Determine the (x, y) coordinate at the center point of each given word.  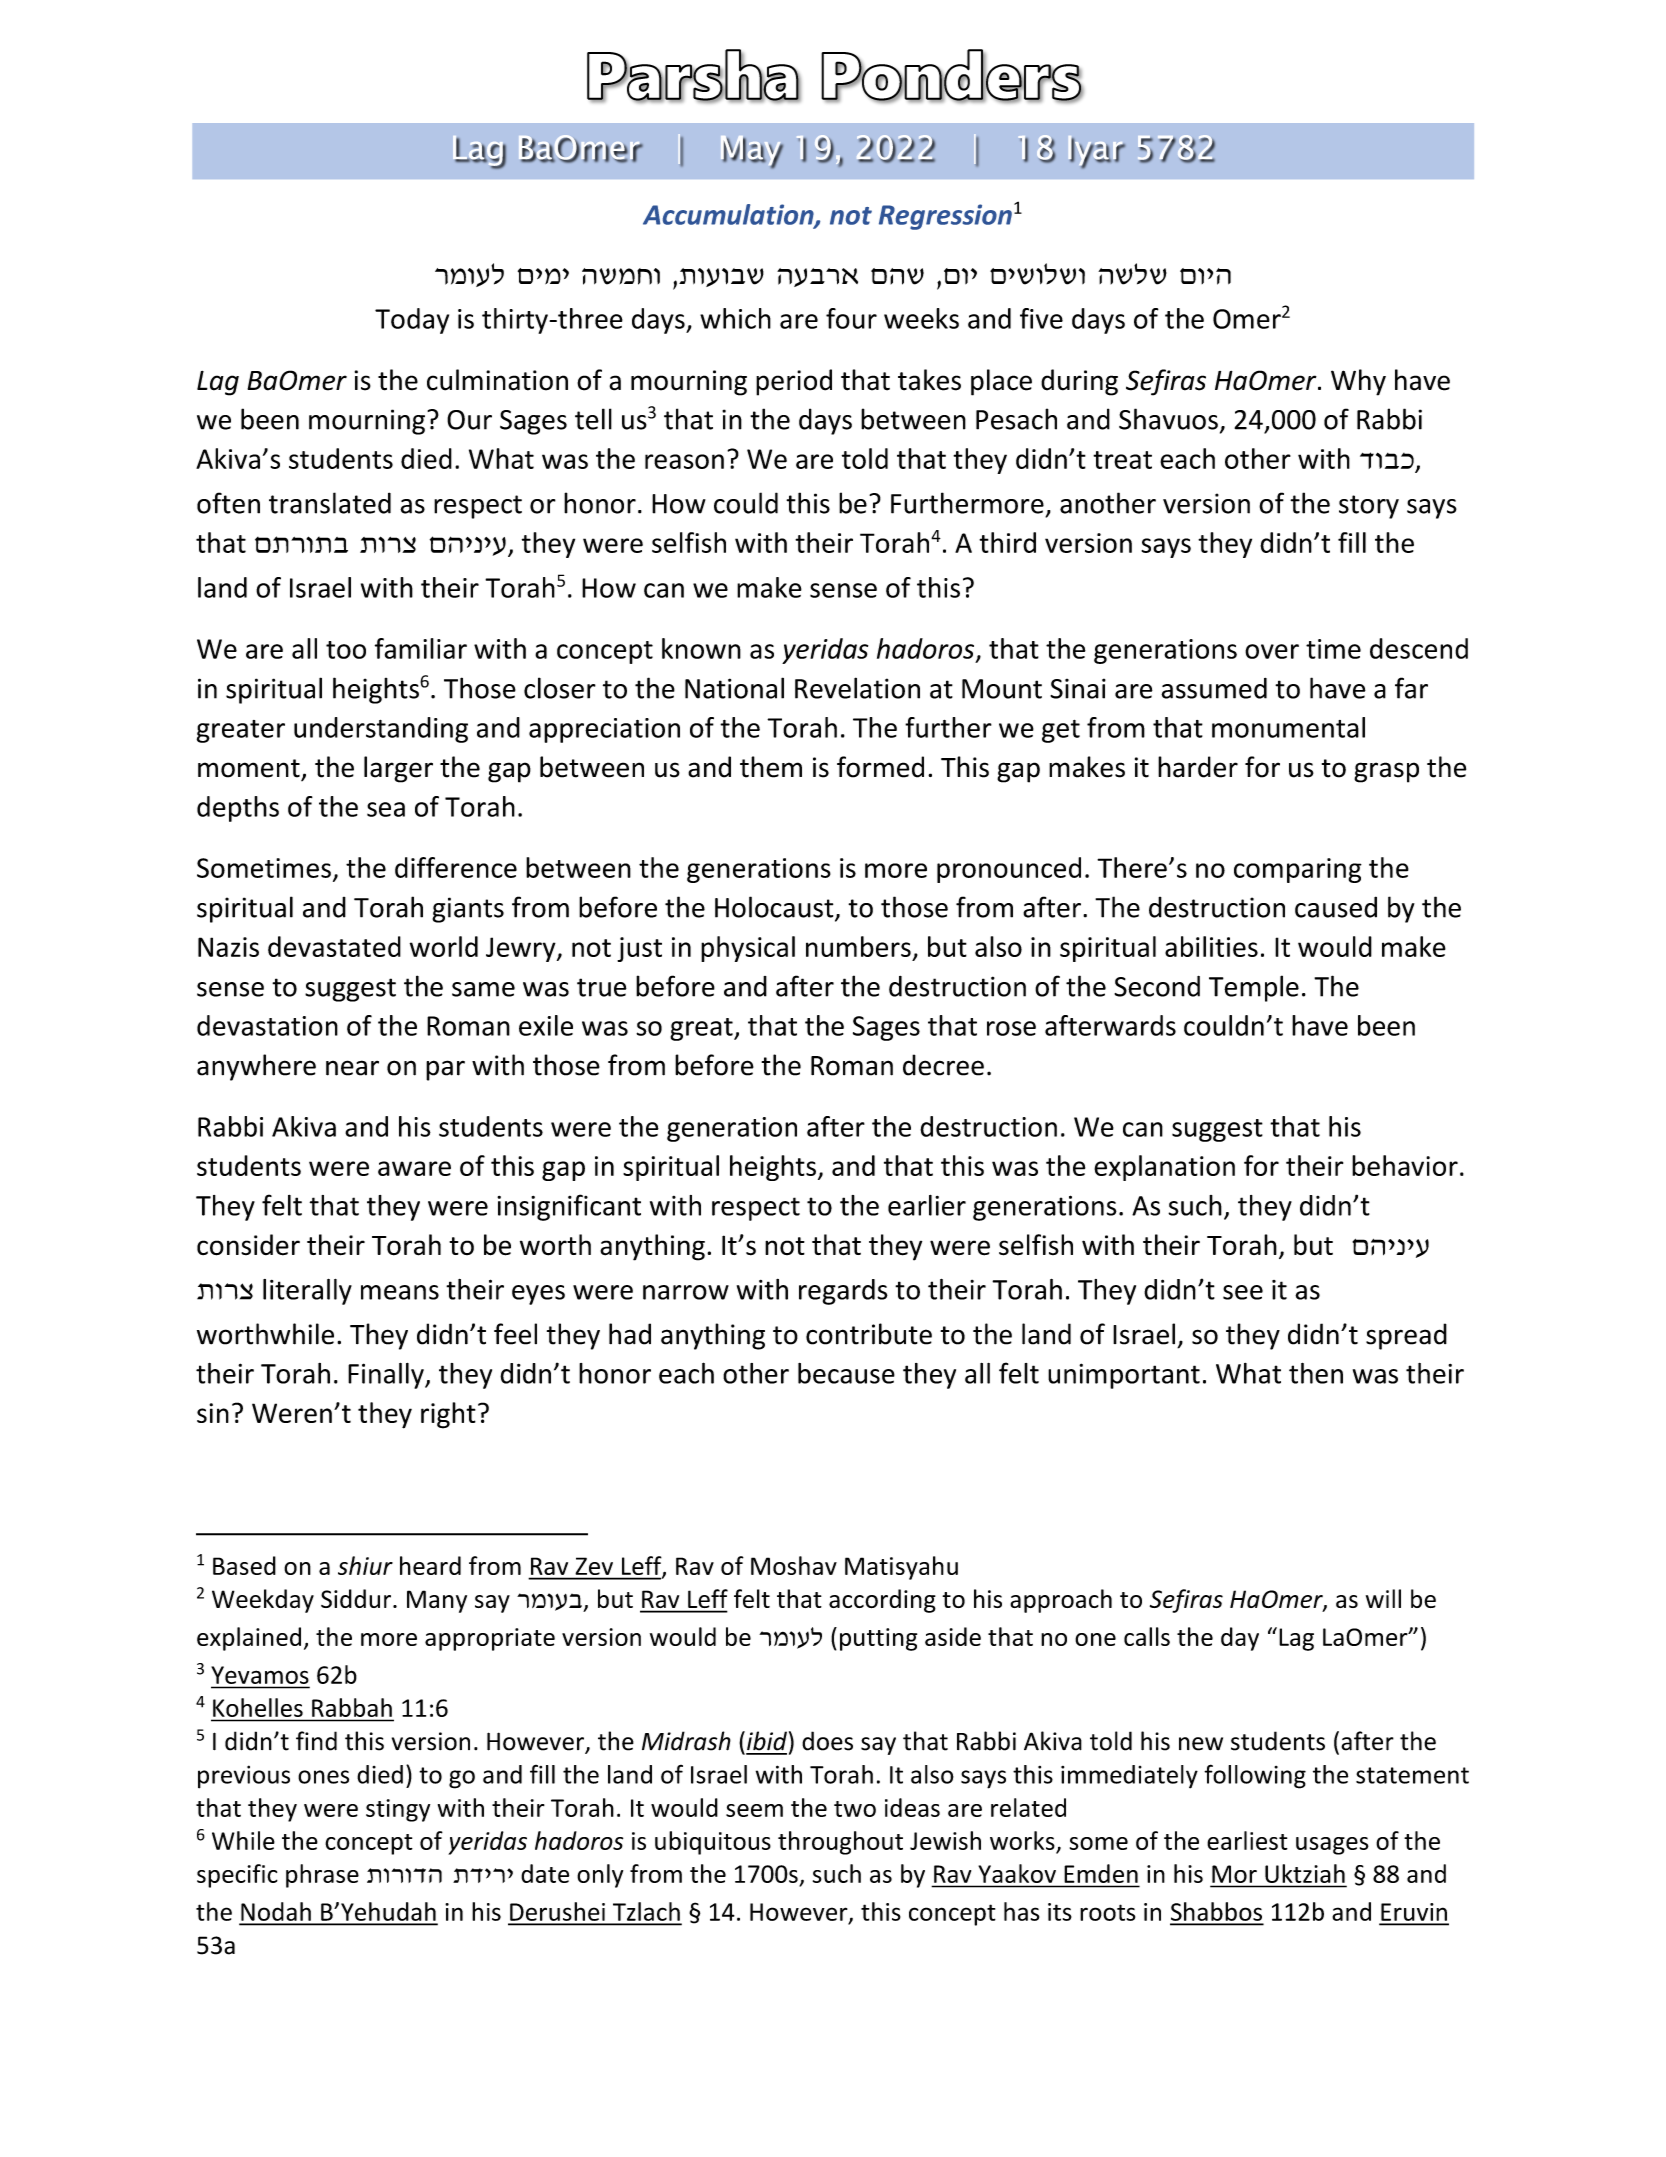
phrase (322, 1876)
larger (398, 769)
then (1316, 1373)
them (771, 767)
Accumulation (729, 215)
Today (412, 321)
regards (843, 1292)
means (400, 1292)
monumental (1288, 727)
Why (1358, 382)
